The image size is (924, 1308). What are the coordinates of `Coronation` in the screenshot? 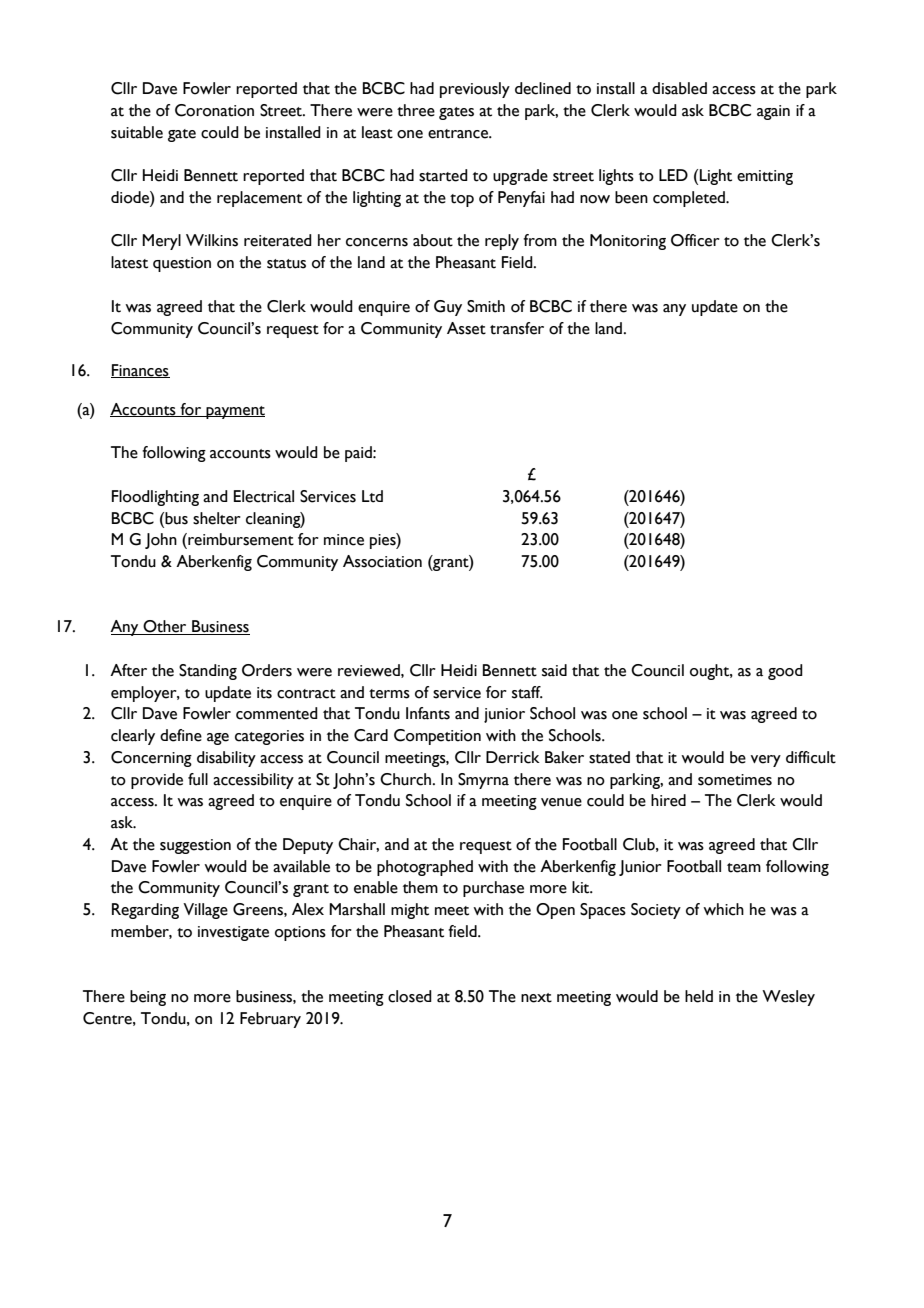 It's located at (214, 110).
